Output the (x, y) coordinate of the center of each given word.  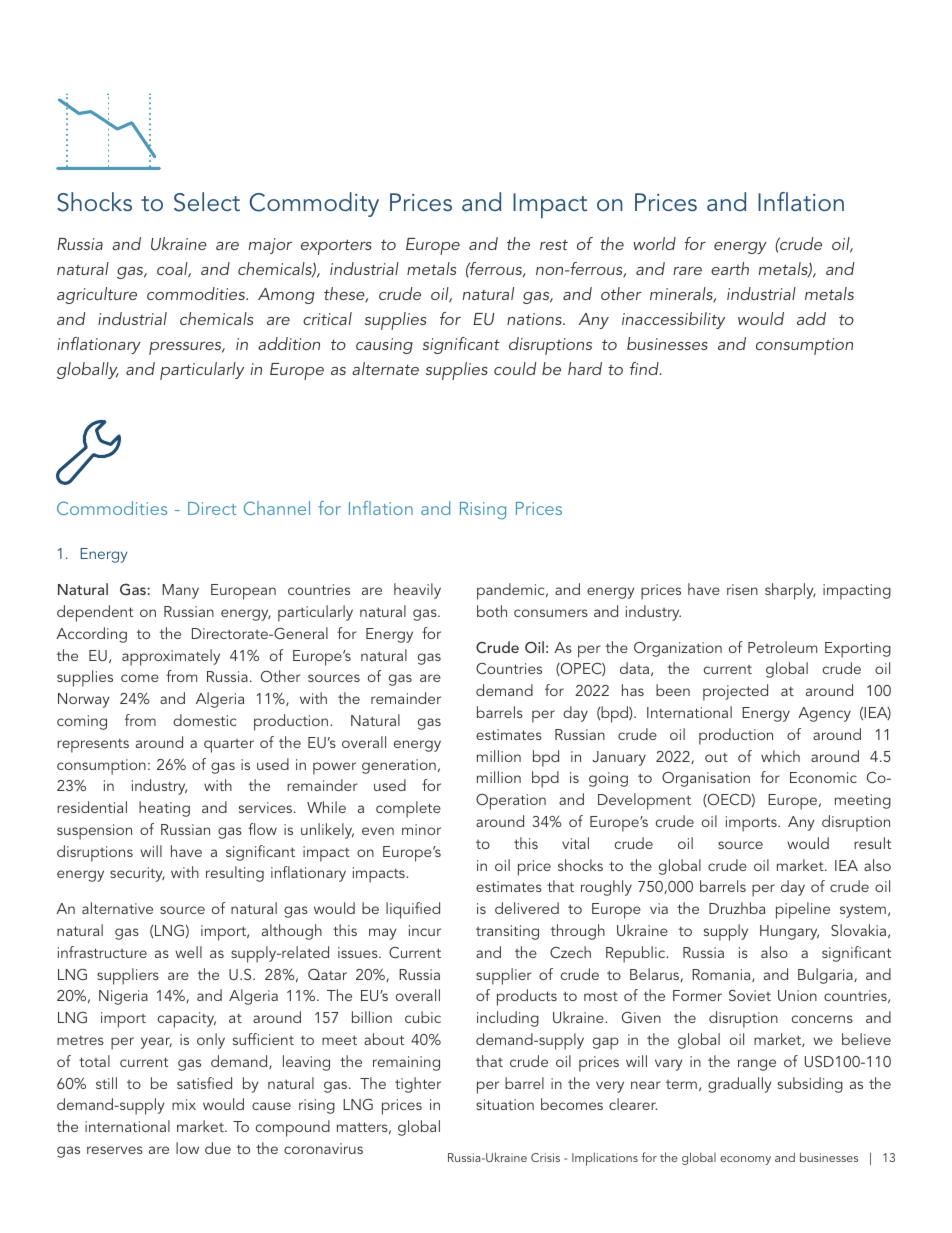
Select (207, 202)
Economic (823, 777)
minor (421, 829)
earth (730, 268)
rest (554, 245)
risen (742, 589)
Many (180, 591)
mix (184, 1104)
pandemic (512, 591)
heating (164, 809)
